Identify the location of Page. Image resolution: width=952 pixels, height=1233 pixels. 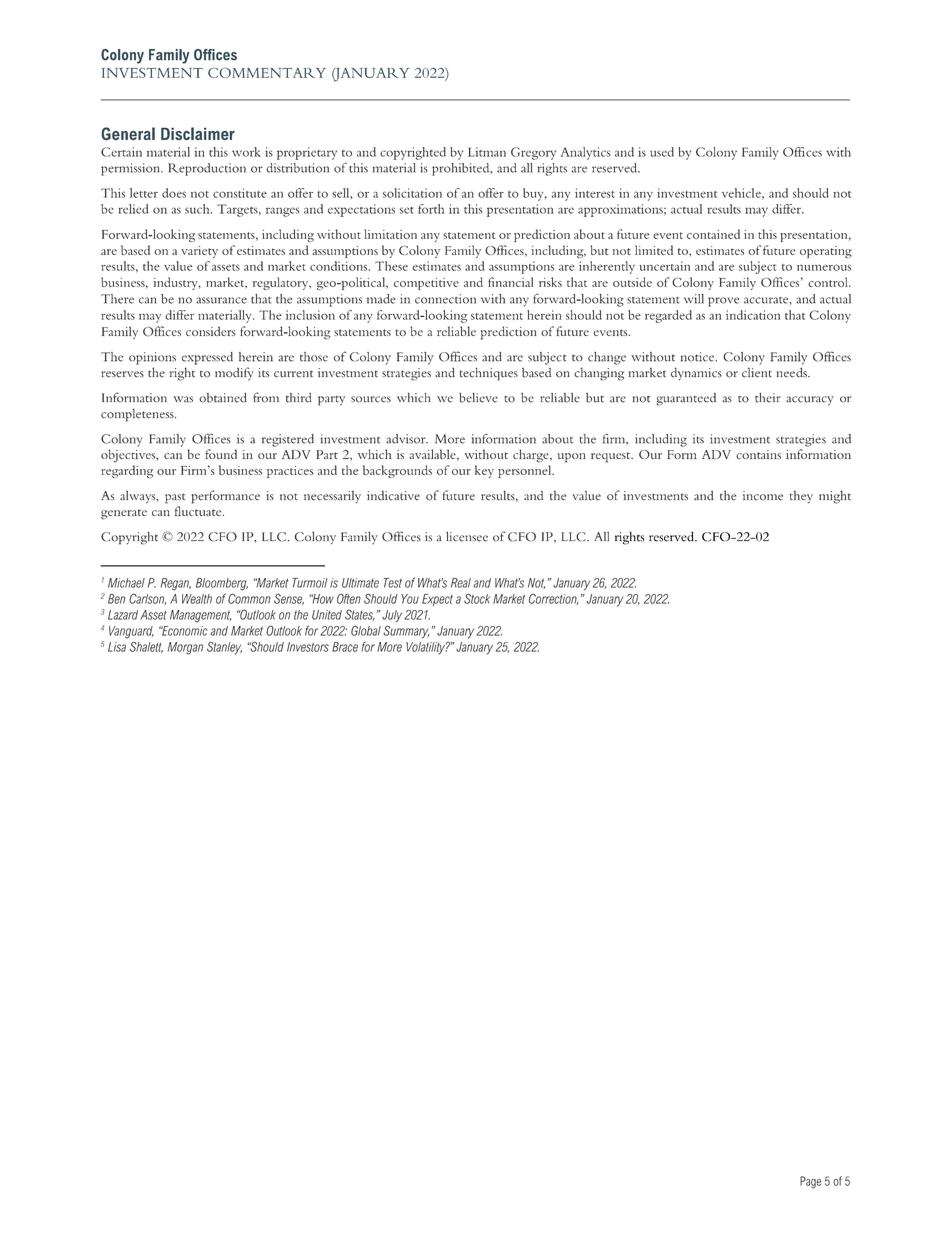
(810, 1182).
